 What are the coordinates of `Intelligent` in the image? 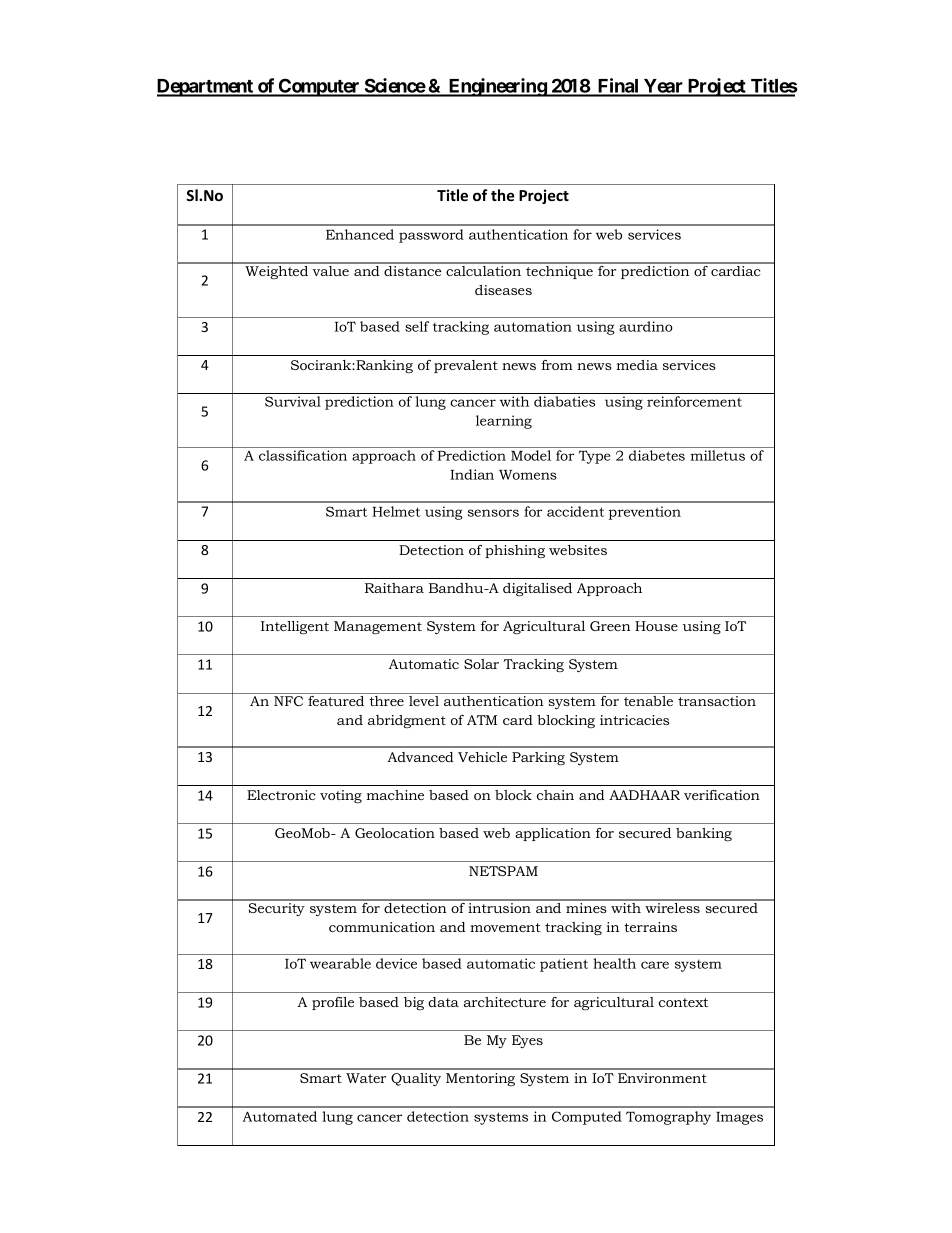 It's located at (295, 627).
